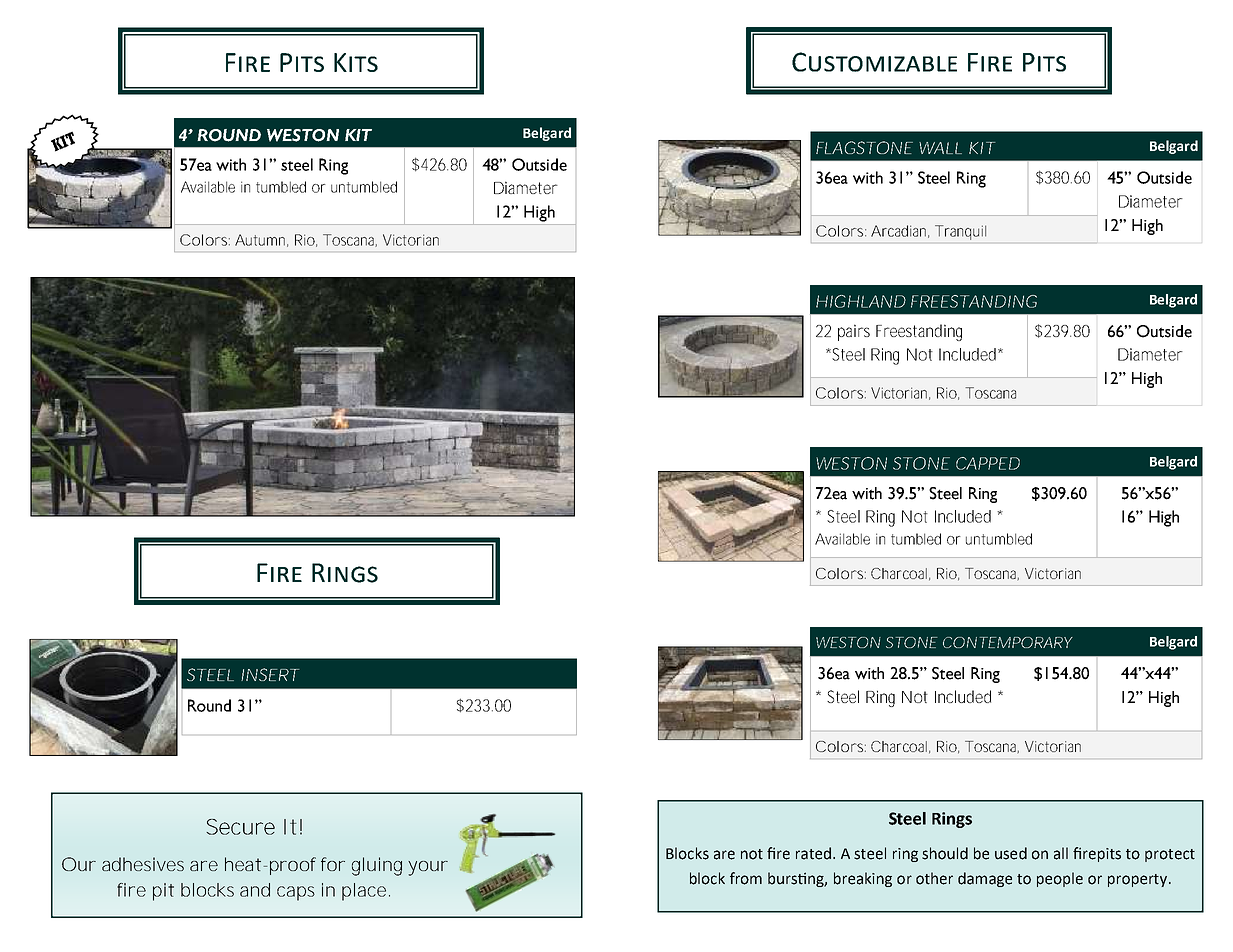 Image resolution: width=1233 pixels, height=952 pixels. Describe the element at coordinates (1060, 879) in the screenshot. I see `people` at that location.
